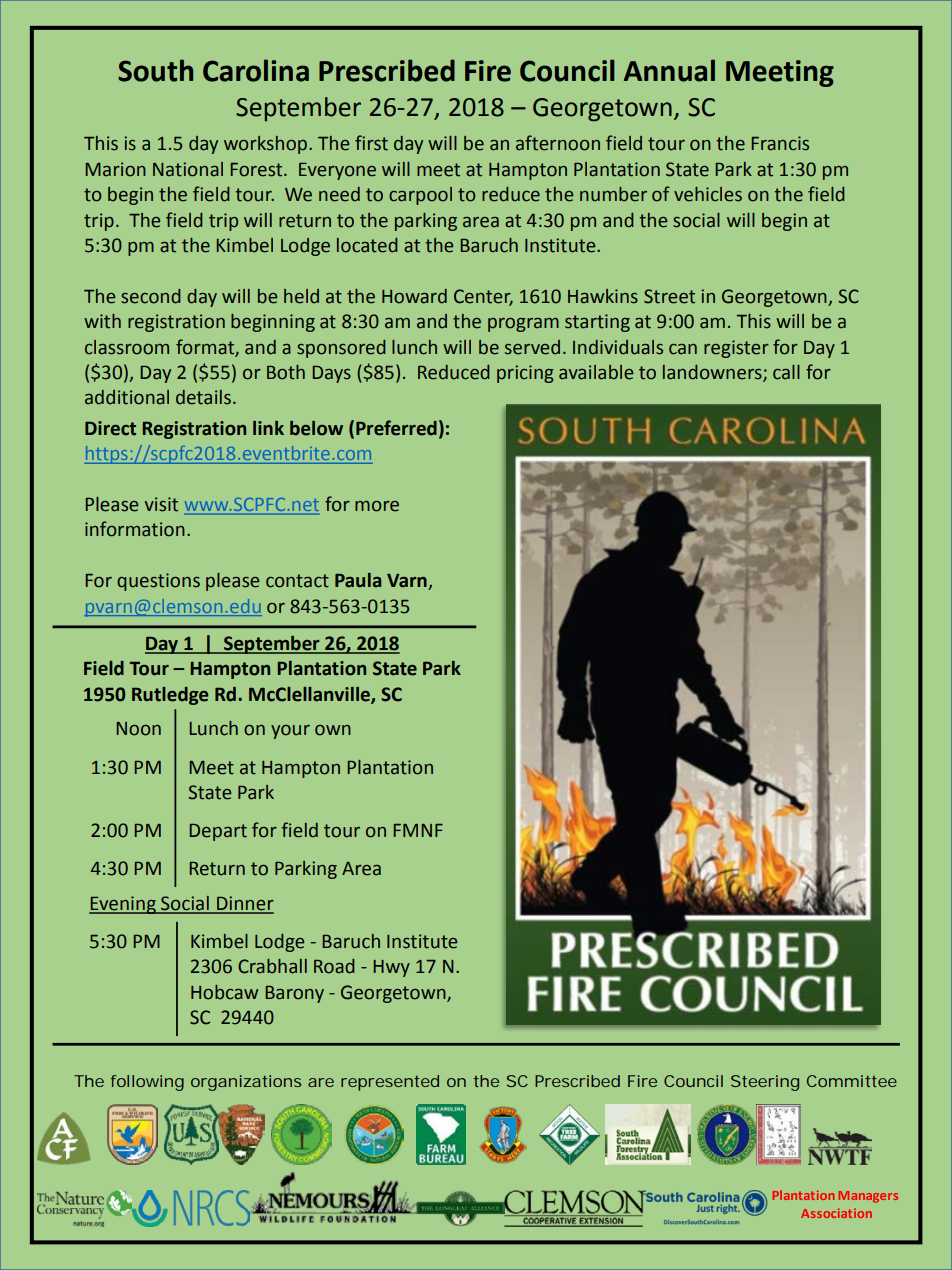  What do you see at coordinates (396, 428) in the screenshot?
I see `Preferred` at bounding box center [396, 428].
